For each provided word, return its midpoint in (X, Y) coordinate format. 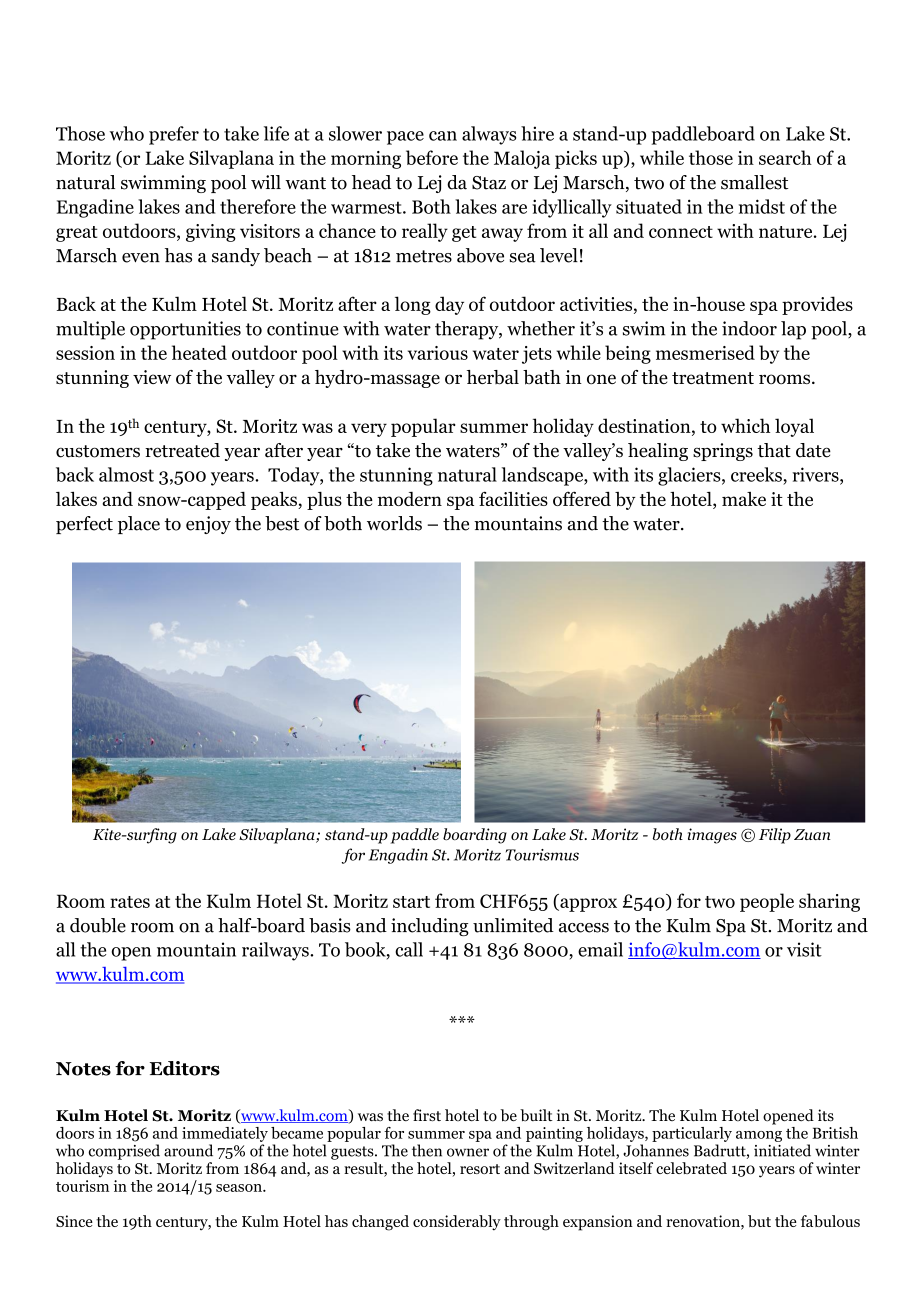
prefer (174, 135)
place (139, 525)
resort (480, 1169)
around (188, 1150)
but (759, 1221)
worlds (394, 523)
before (432, 157)
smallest (754, 182)
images (712, 836)
